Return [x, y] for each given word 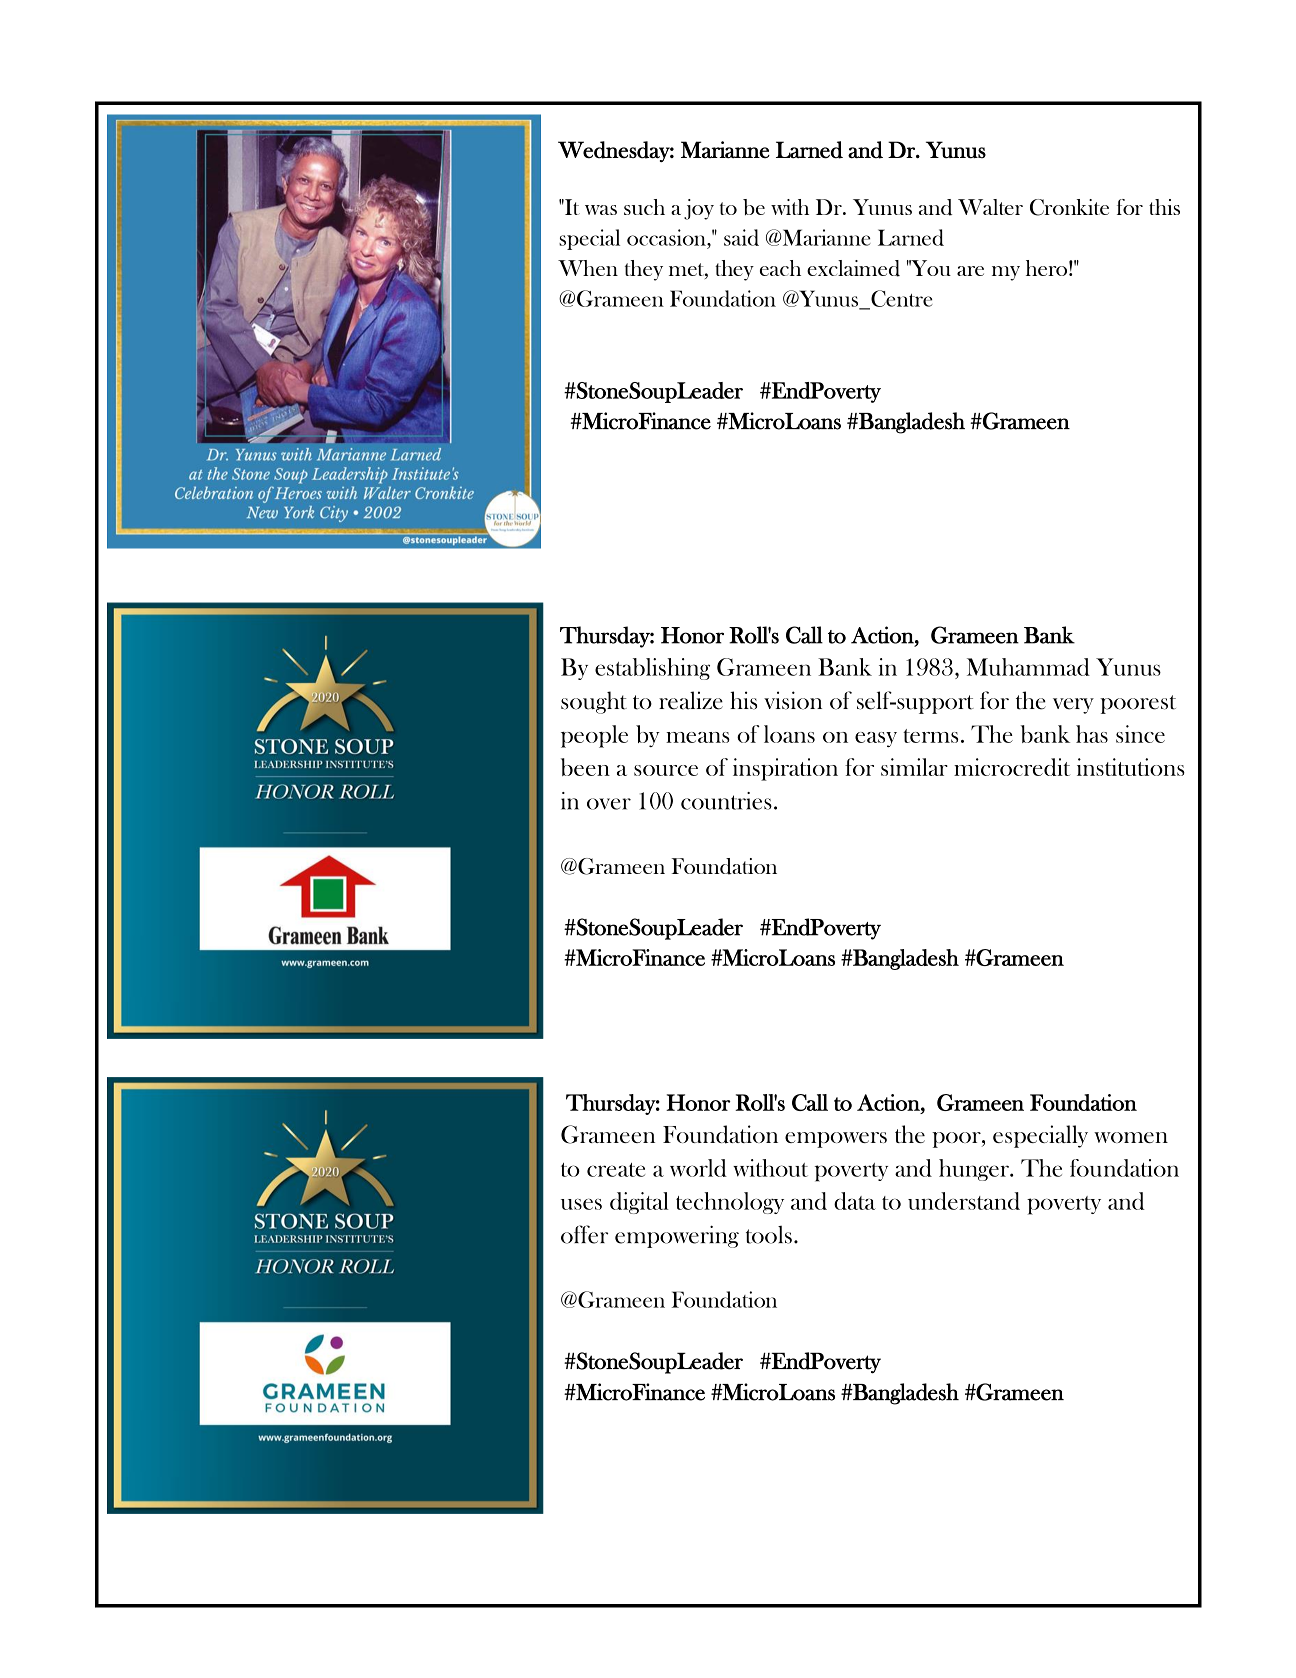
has [1092, 734]
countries [726, 801]
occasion [667, 237]
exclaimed [853, 268]
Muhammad [1028, 667]
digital [639, 1203]
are [970, 271]
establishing [652, 669]
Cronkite [1069, 207]
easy [876, 739]
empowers [836, 1140]
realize [691, 700]
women [1131, 1137]
